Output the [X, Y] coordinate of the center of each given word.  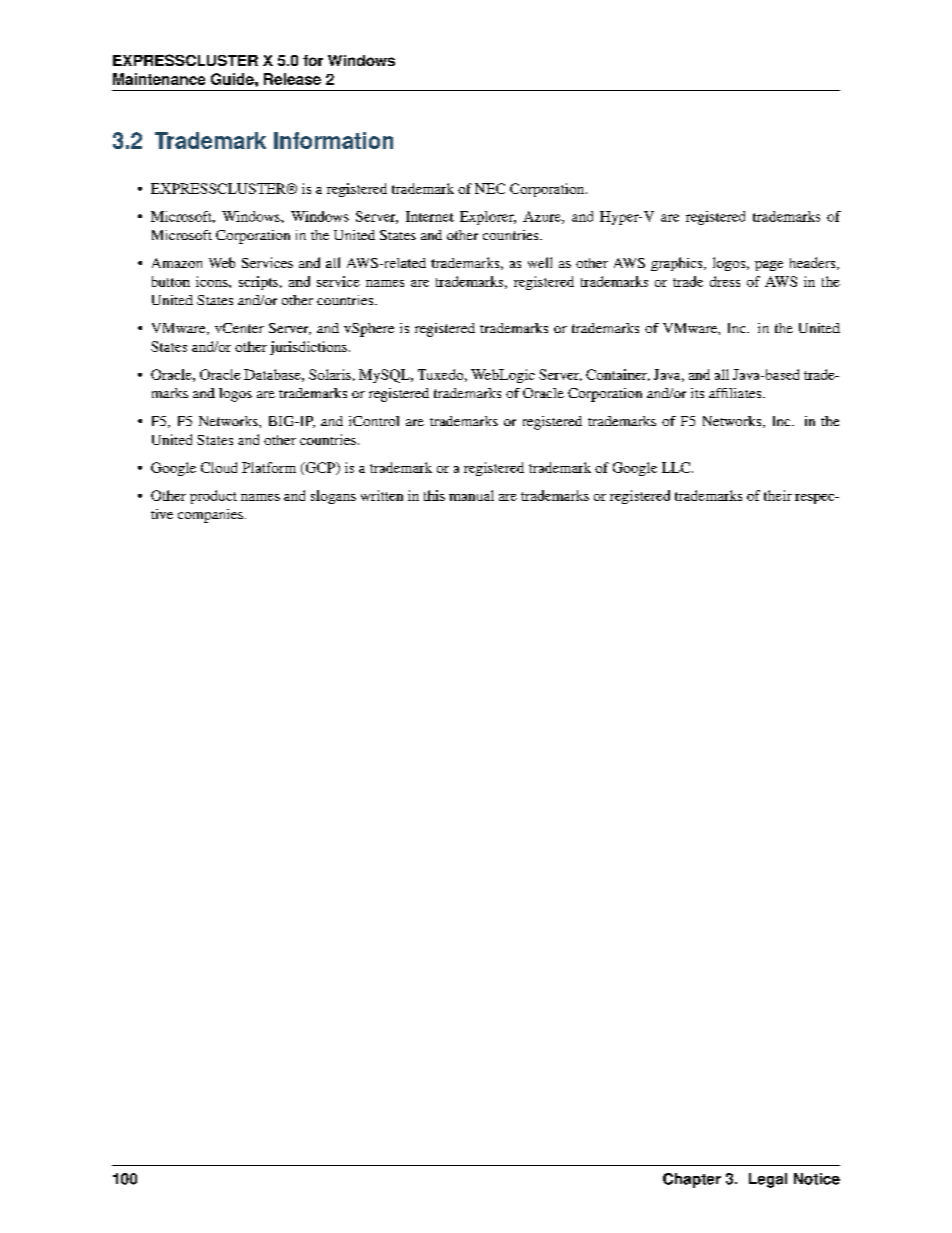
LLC [677, 467]
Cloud [219, 467]
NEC [490, 188]
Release [292, 79]
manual [471, 495]
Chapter [692, 1180]
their [778, 495]
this [434, 495]
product [213, 497]
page [769, 266]
